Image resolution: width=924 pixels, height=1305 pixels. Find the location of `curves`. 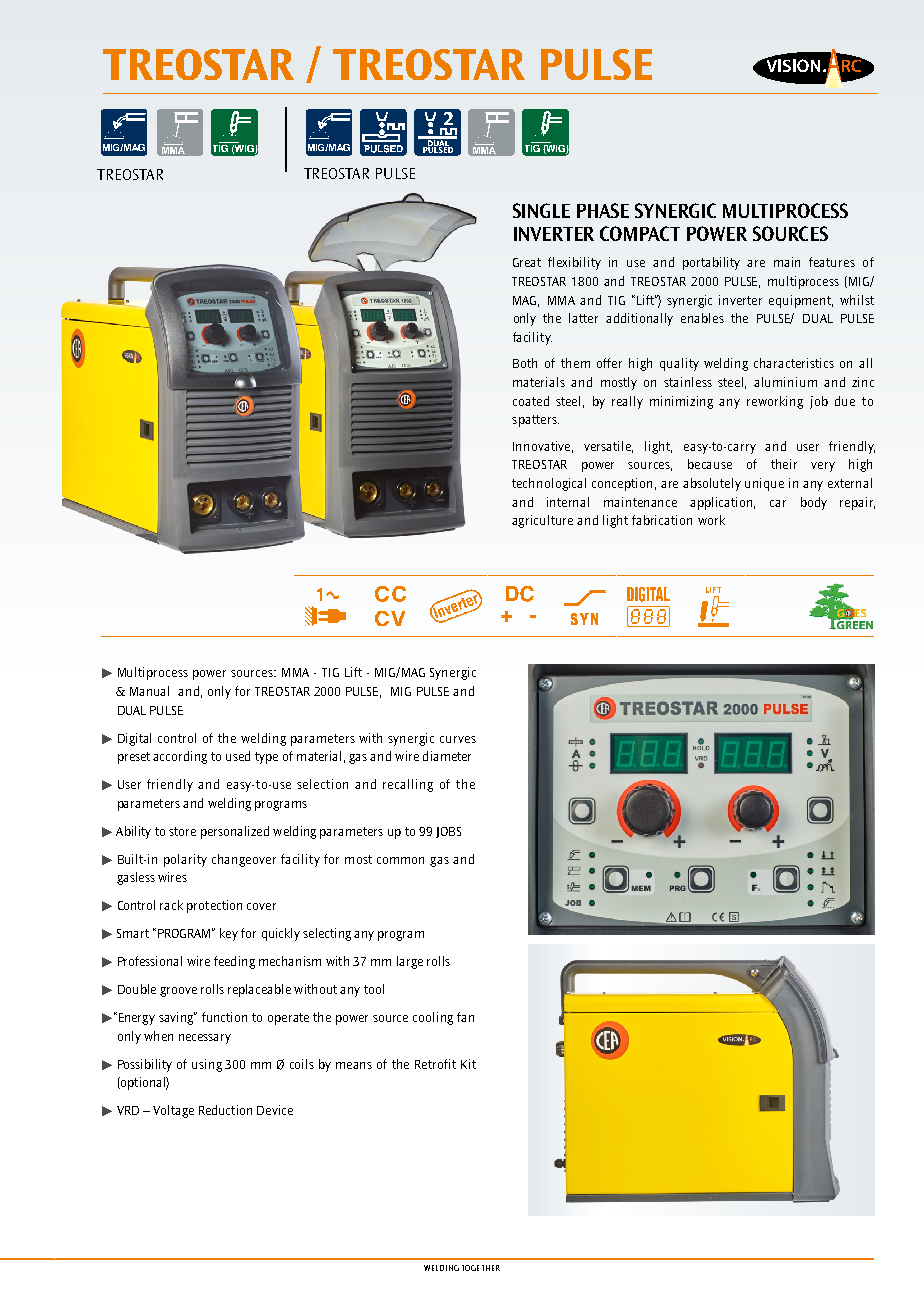

curves is located at coordinates (458, 739).
